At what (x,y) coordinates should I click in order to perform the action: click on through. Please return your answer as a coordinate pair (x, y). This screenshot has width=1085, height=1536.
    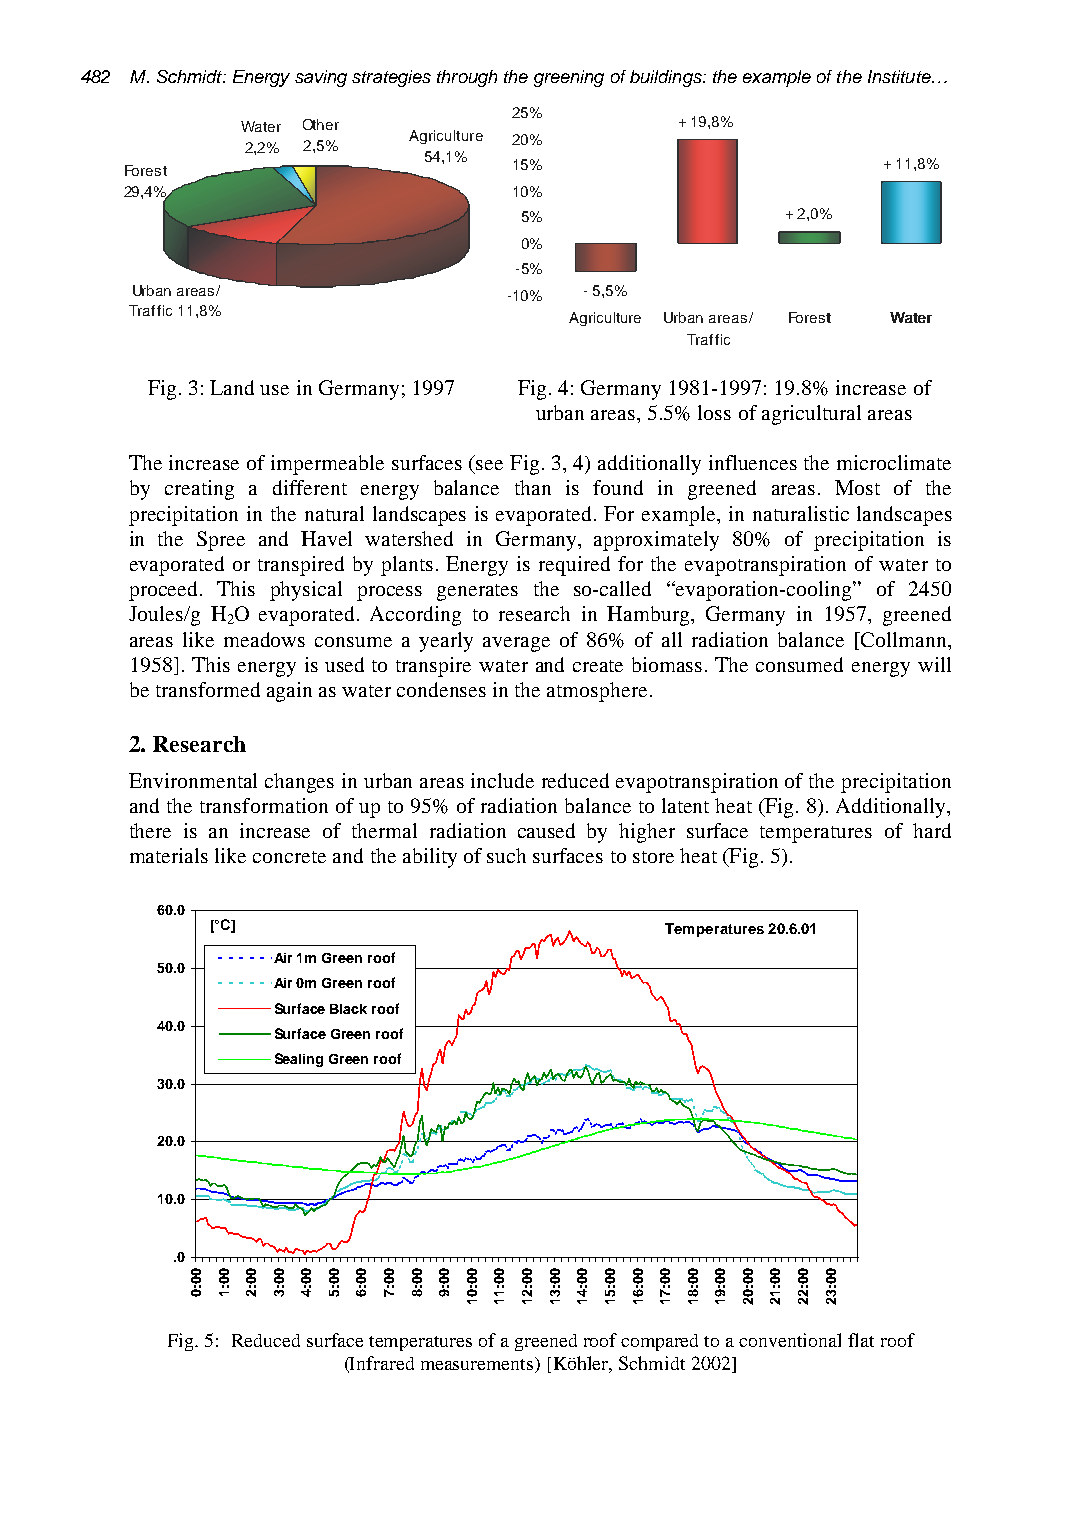
    Looking at the image, I should click on (467, 78).
